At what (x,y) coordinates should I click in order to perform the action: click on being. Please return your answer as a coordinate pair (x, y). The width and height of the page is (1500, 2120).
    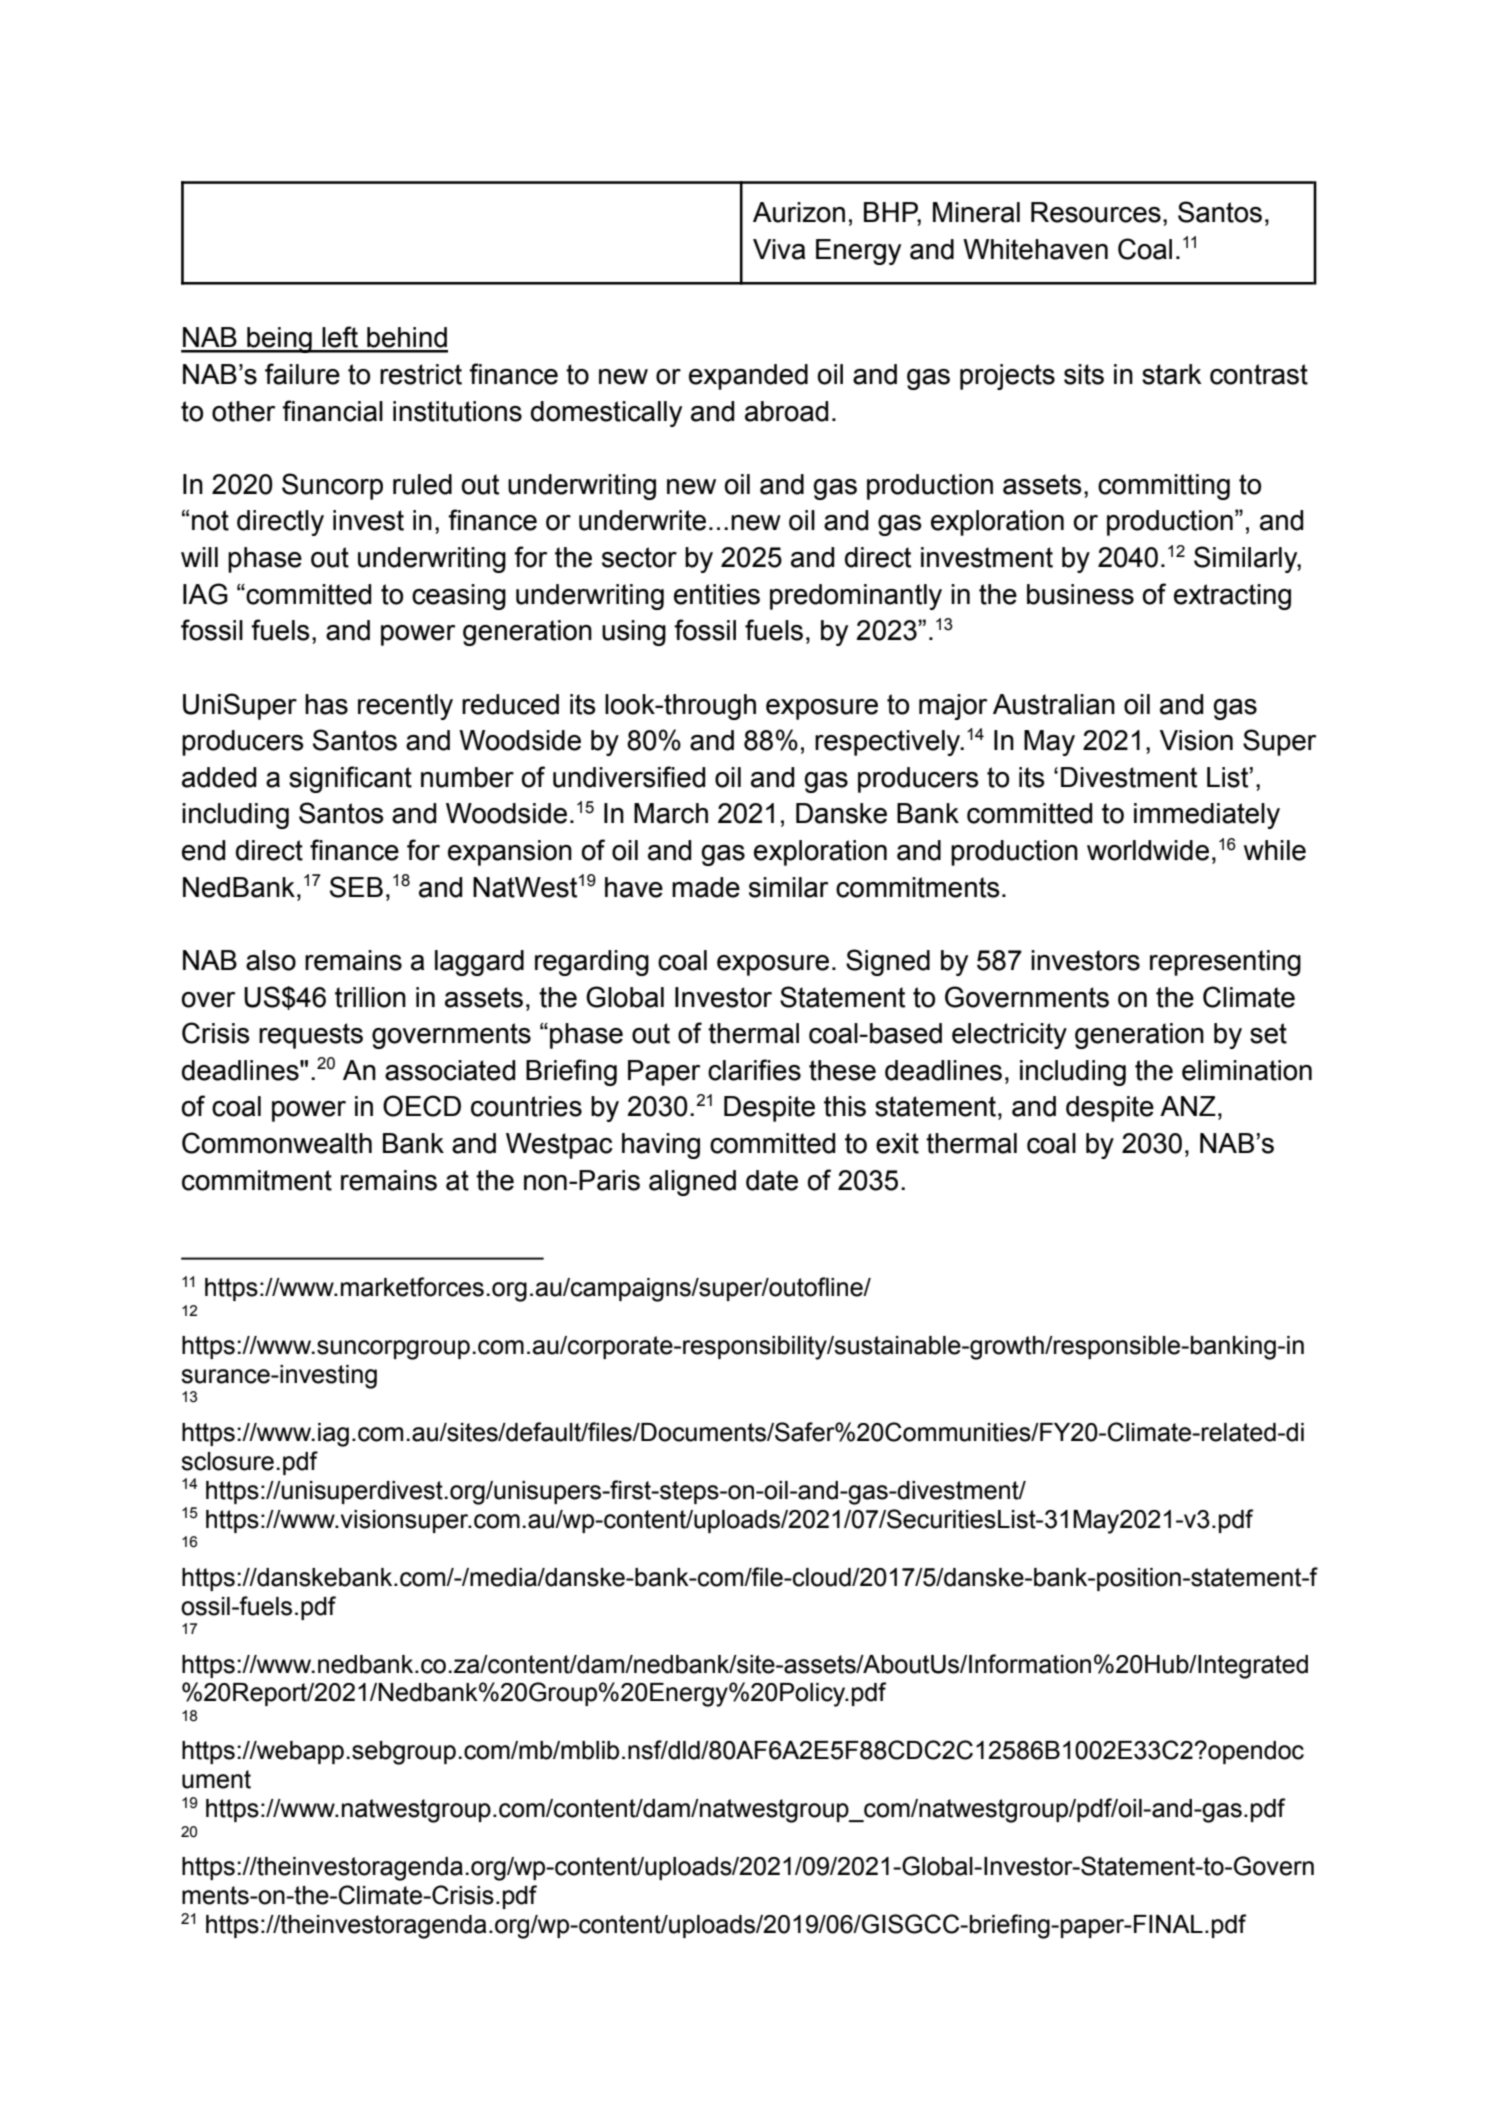
    Looking at the image, I should click on (279, 340).
